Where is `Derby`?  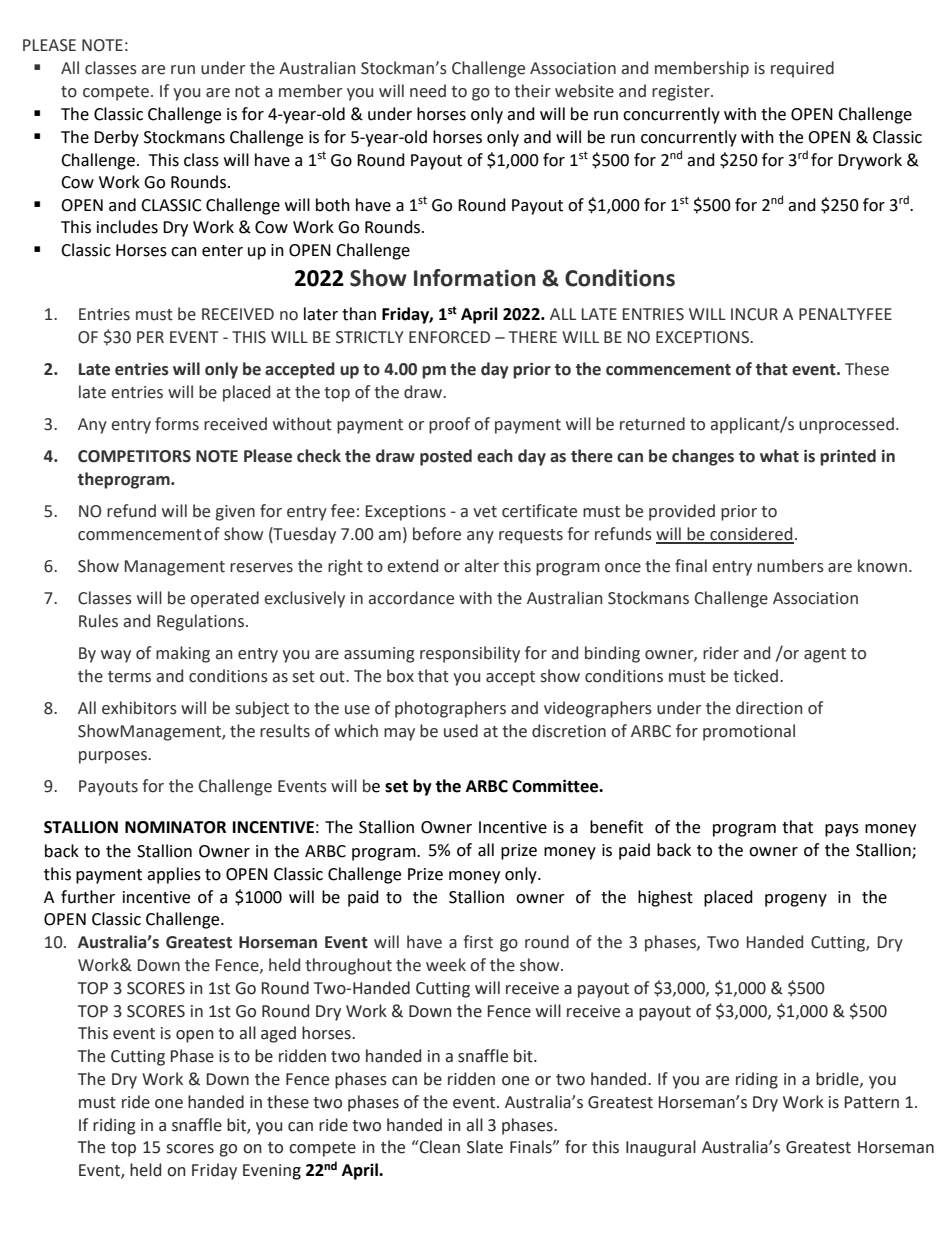
Derby is located at coordinates (116, 138).
